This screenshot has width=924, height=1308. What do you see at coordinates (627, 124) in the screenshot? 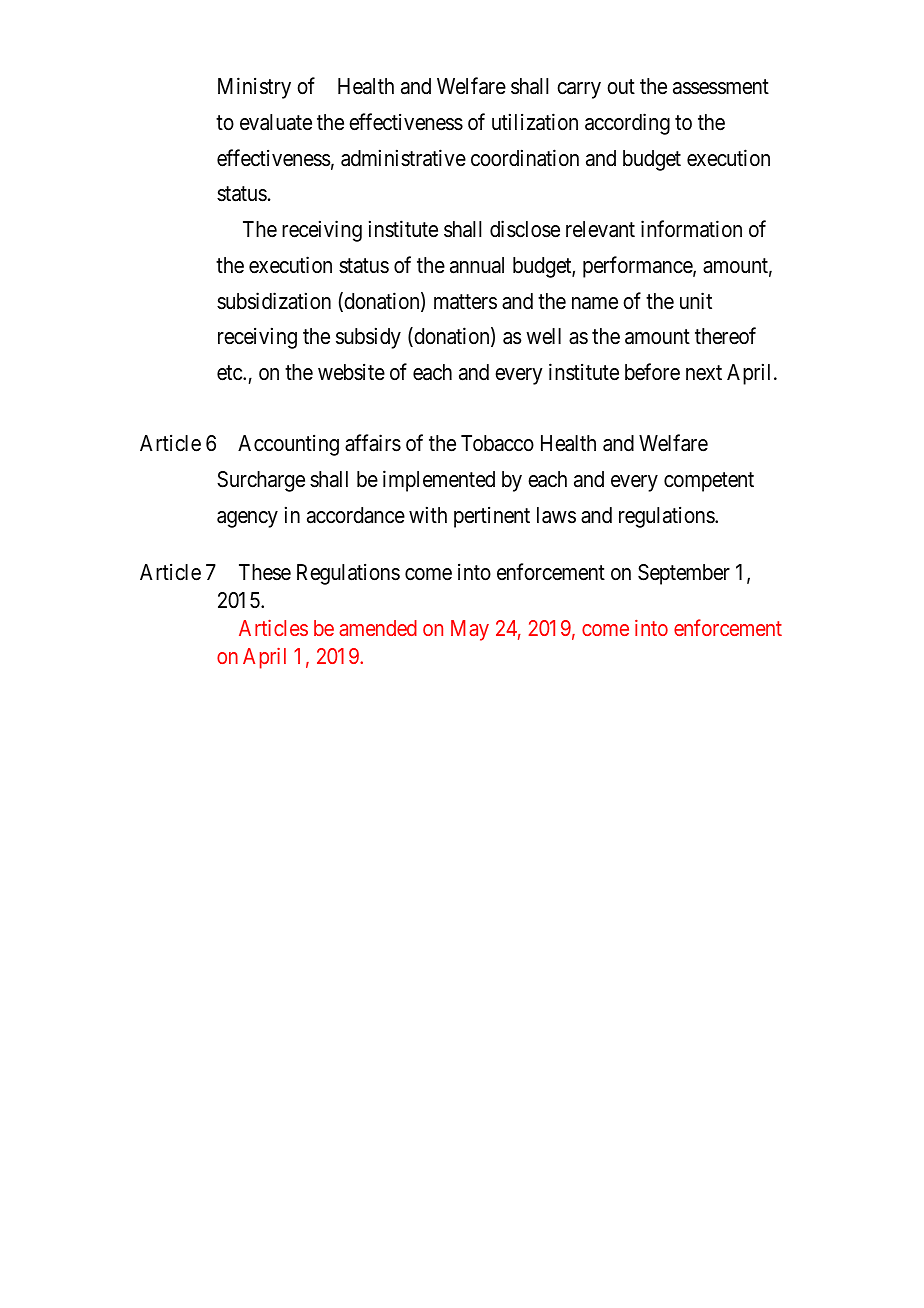
I see `according` at bounding box center [627, 124].
